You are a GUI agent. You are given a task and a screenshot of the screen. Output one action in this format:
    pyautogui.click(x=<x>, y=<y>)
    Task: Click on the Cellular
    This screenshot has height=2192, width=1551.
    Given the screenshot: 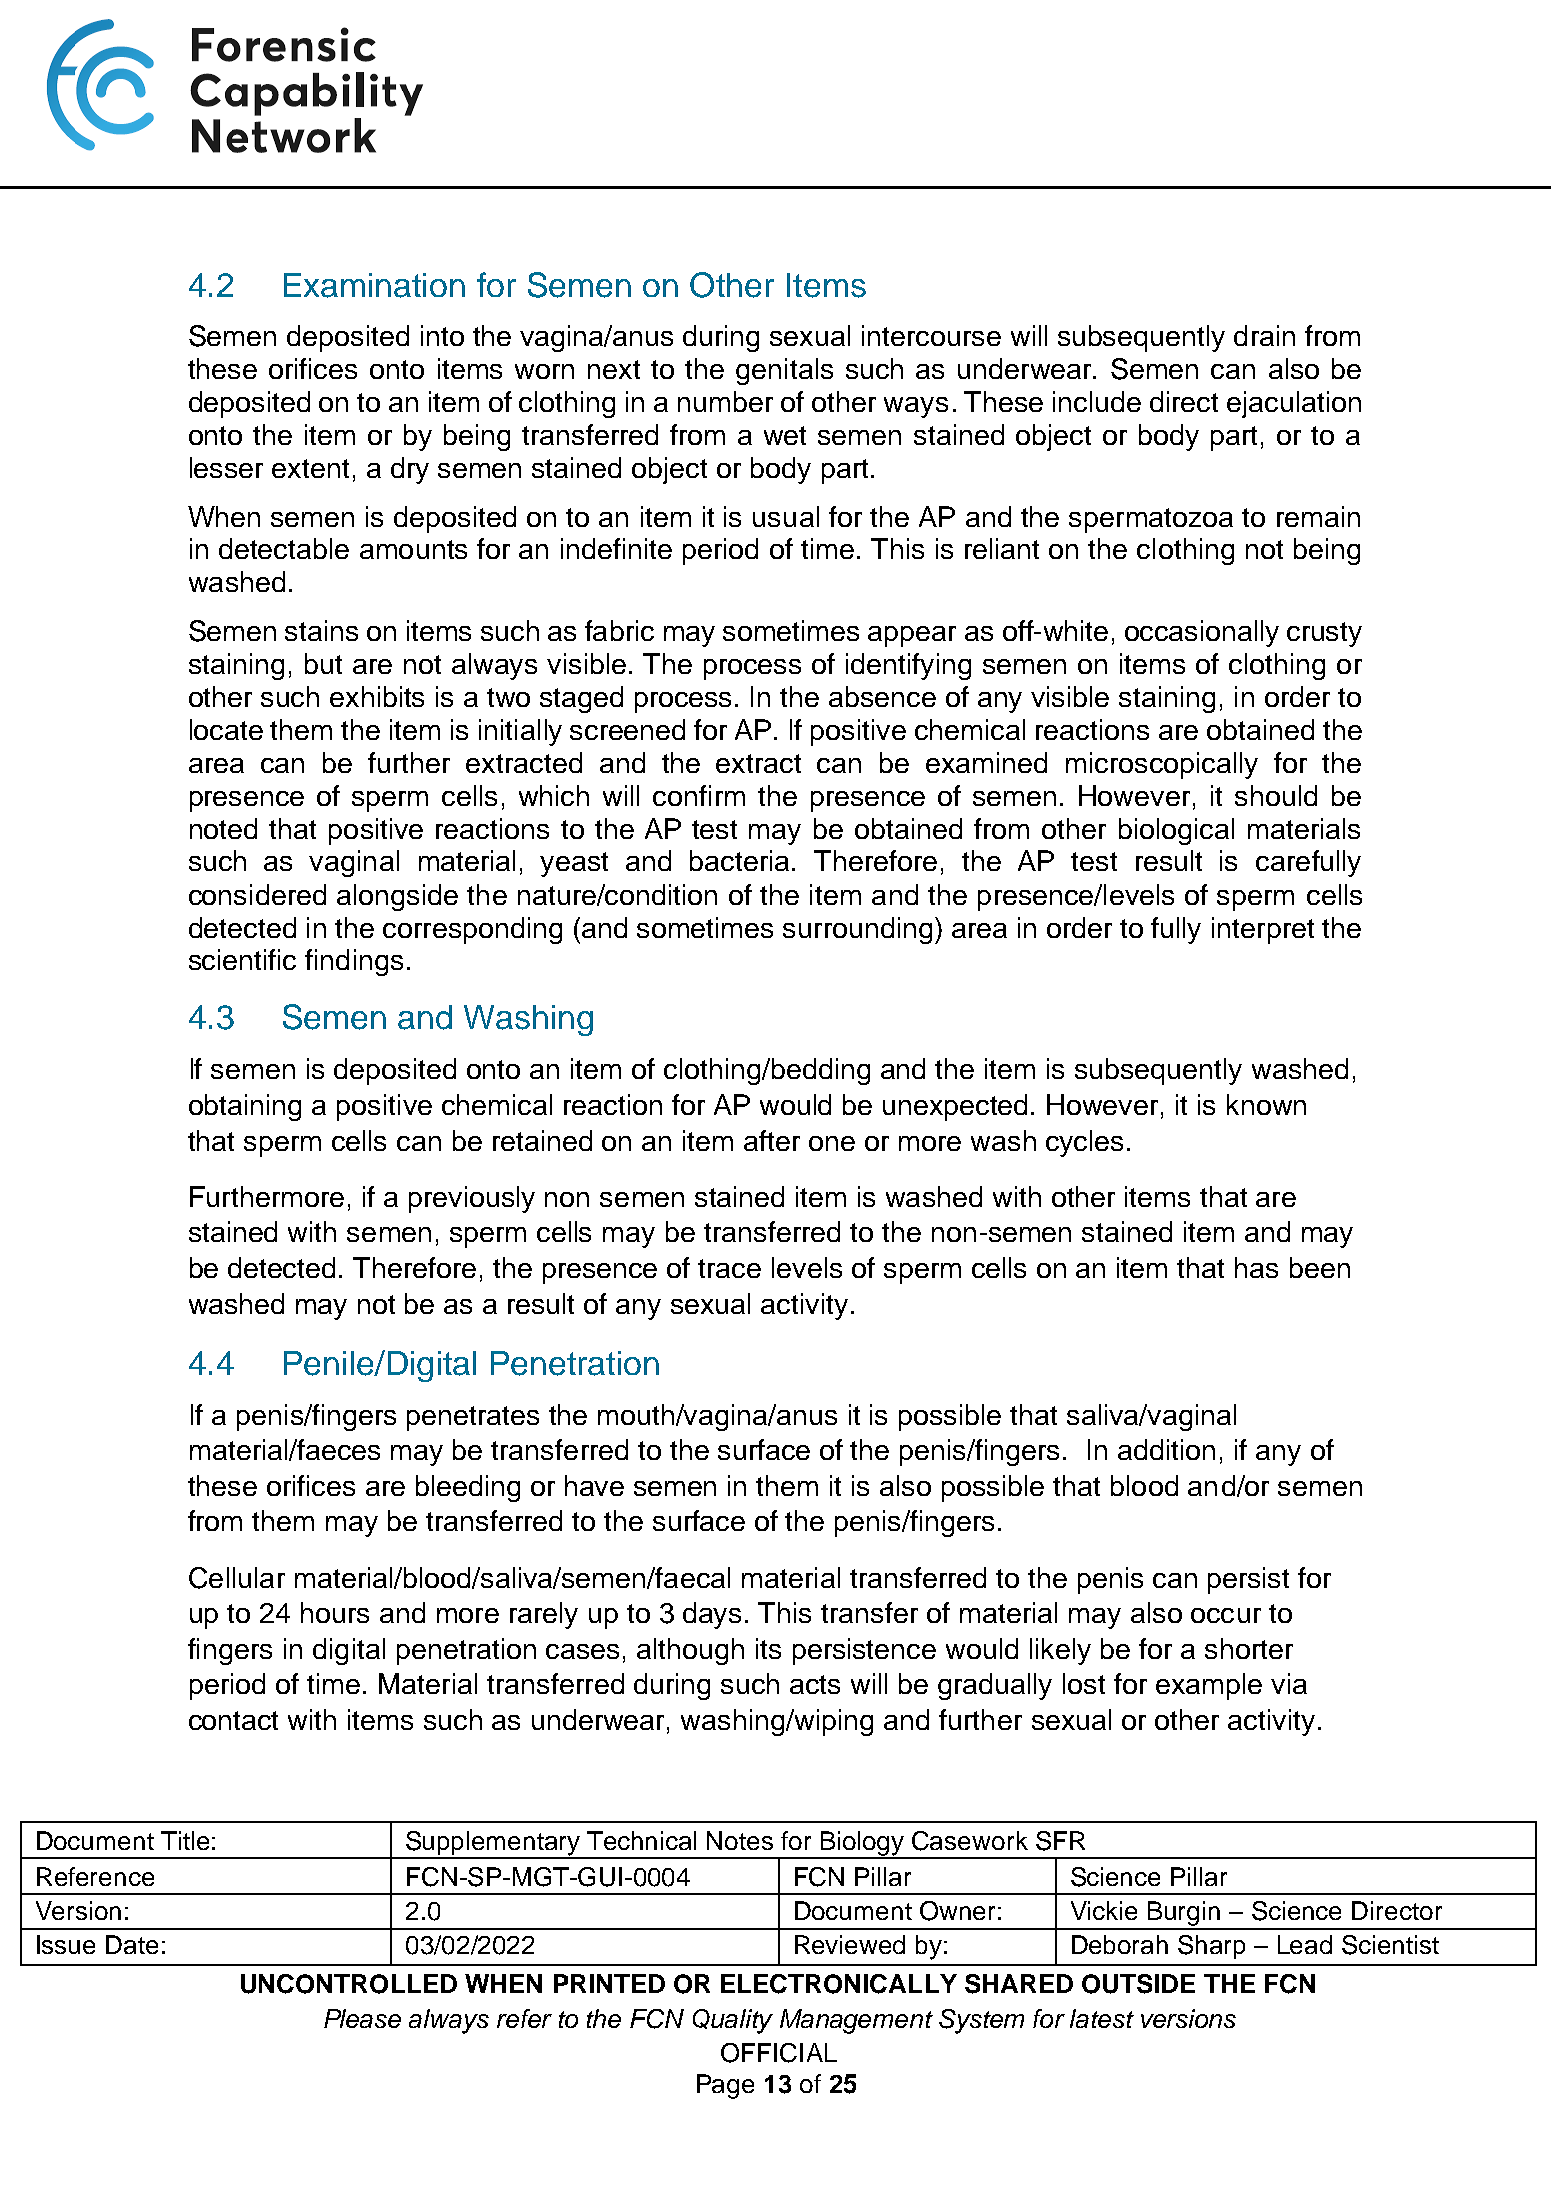 What is the action you would take?
    pyautogui.click(x=237, y=1578)
